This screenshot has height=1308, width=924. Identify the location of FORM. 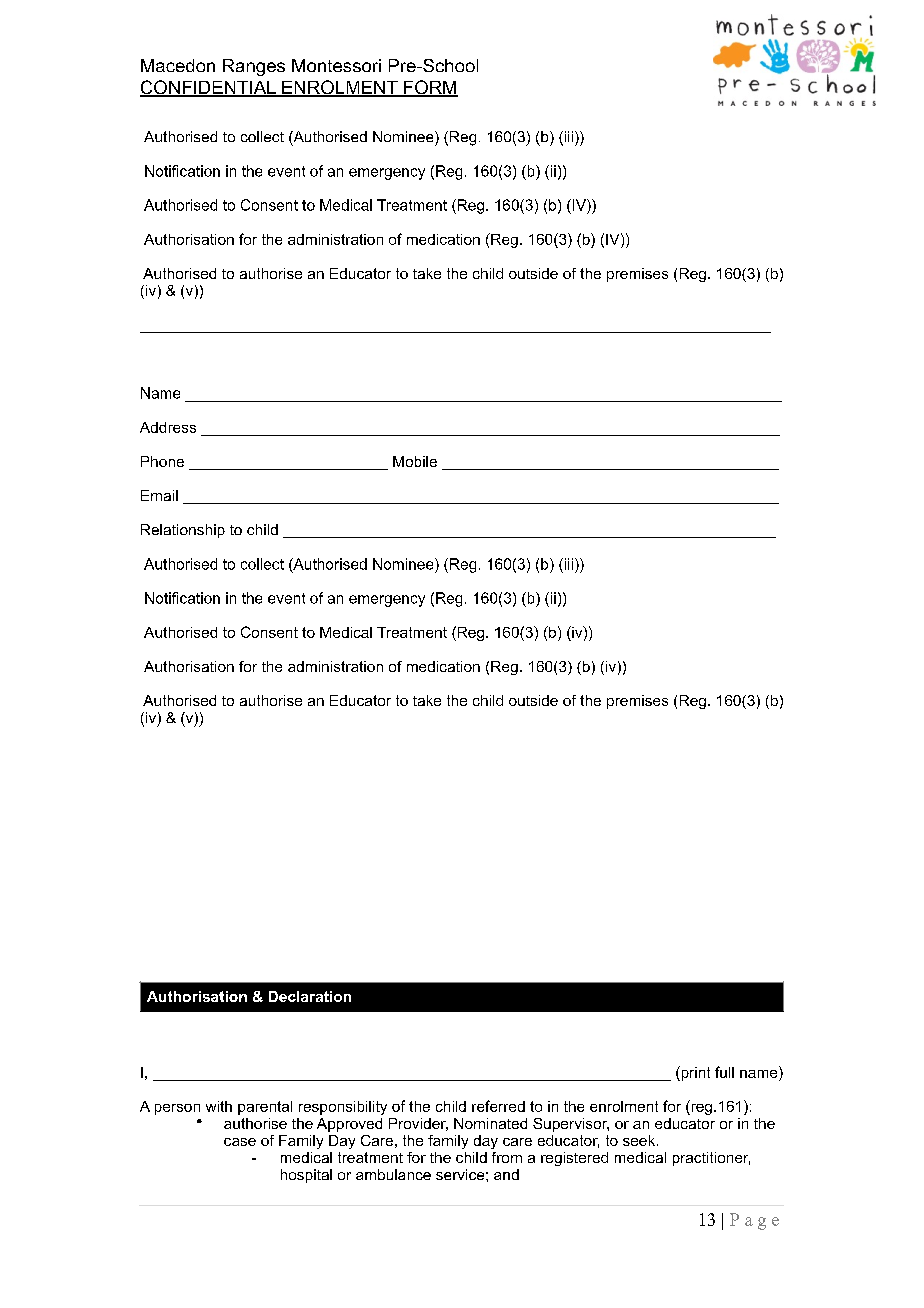
(430, 88).
